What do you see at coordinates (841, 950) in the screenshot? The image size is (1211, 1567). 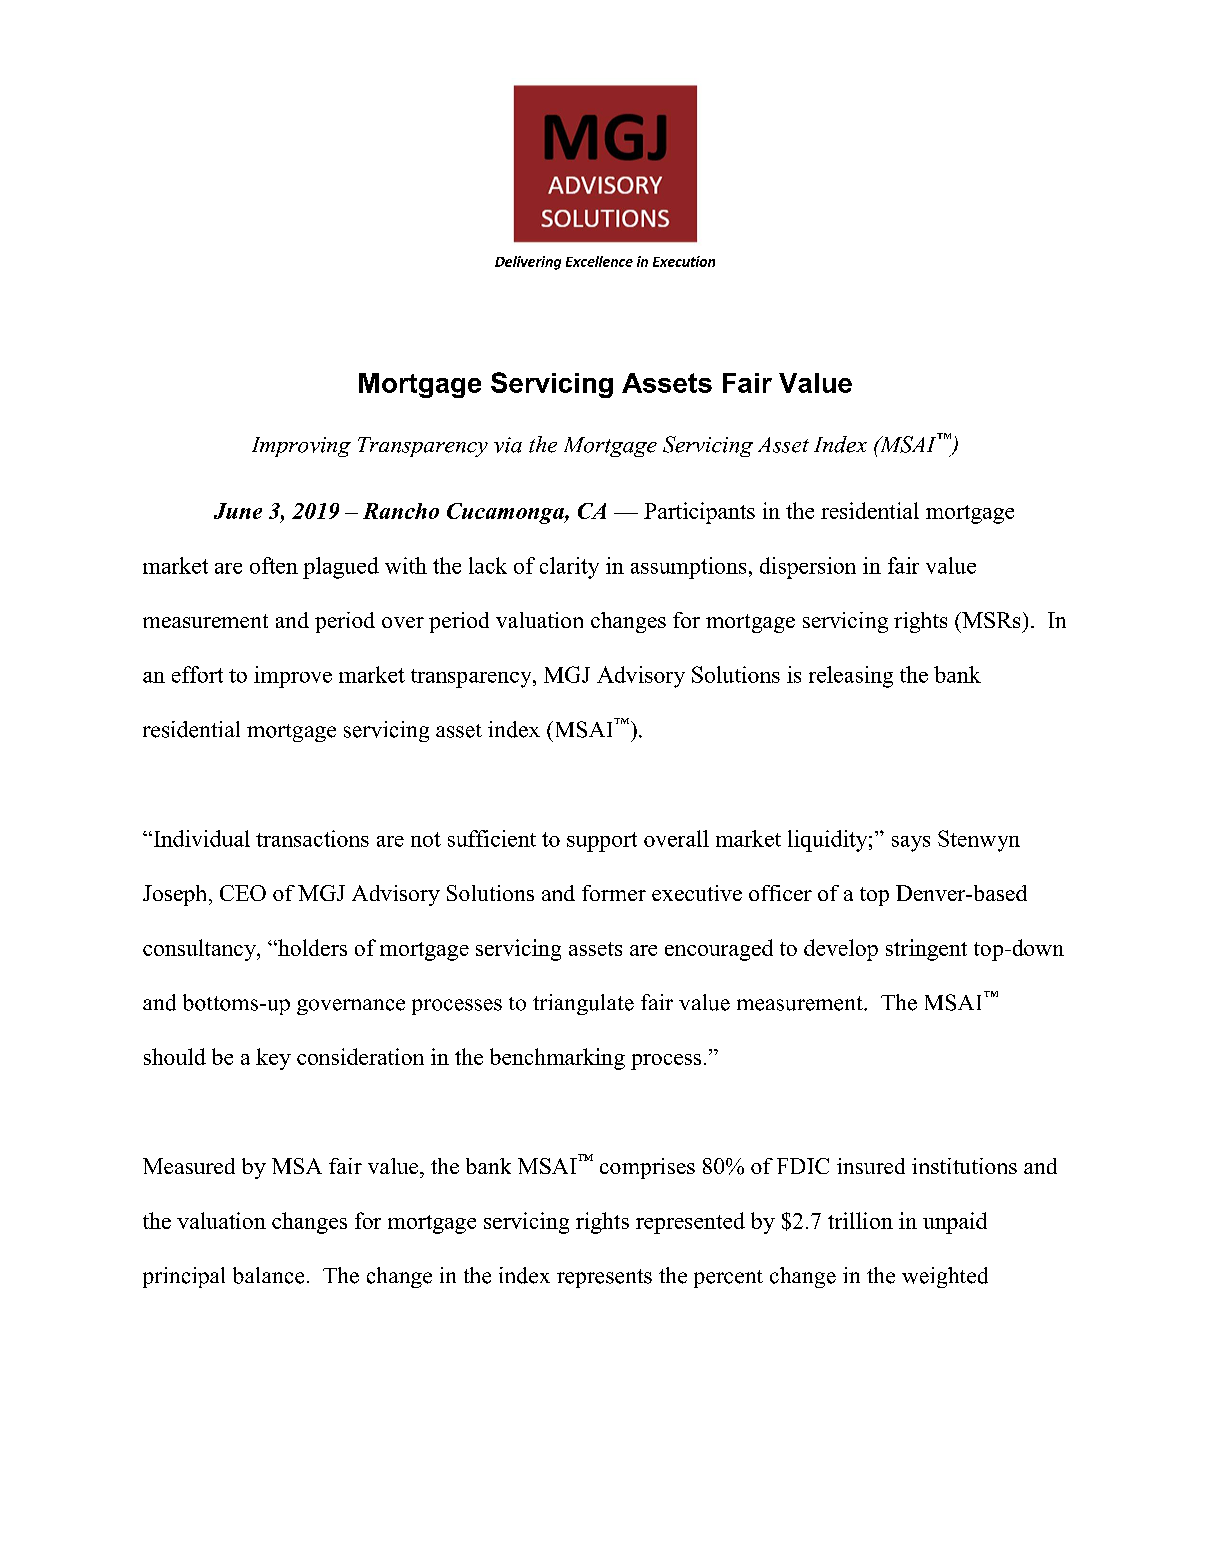 I see `develop` at bounding box center [841, 950].
